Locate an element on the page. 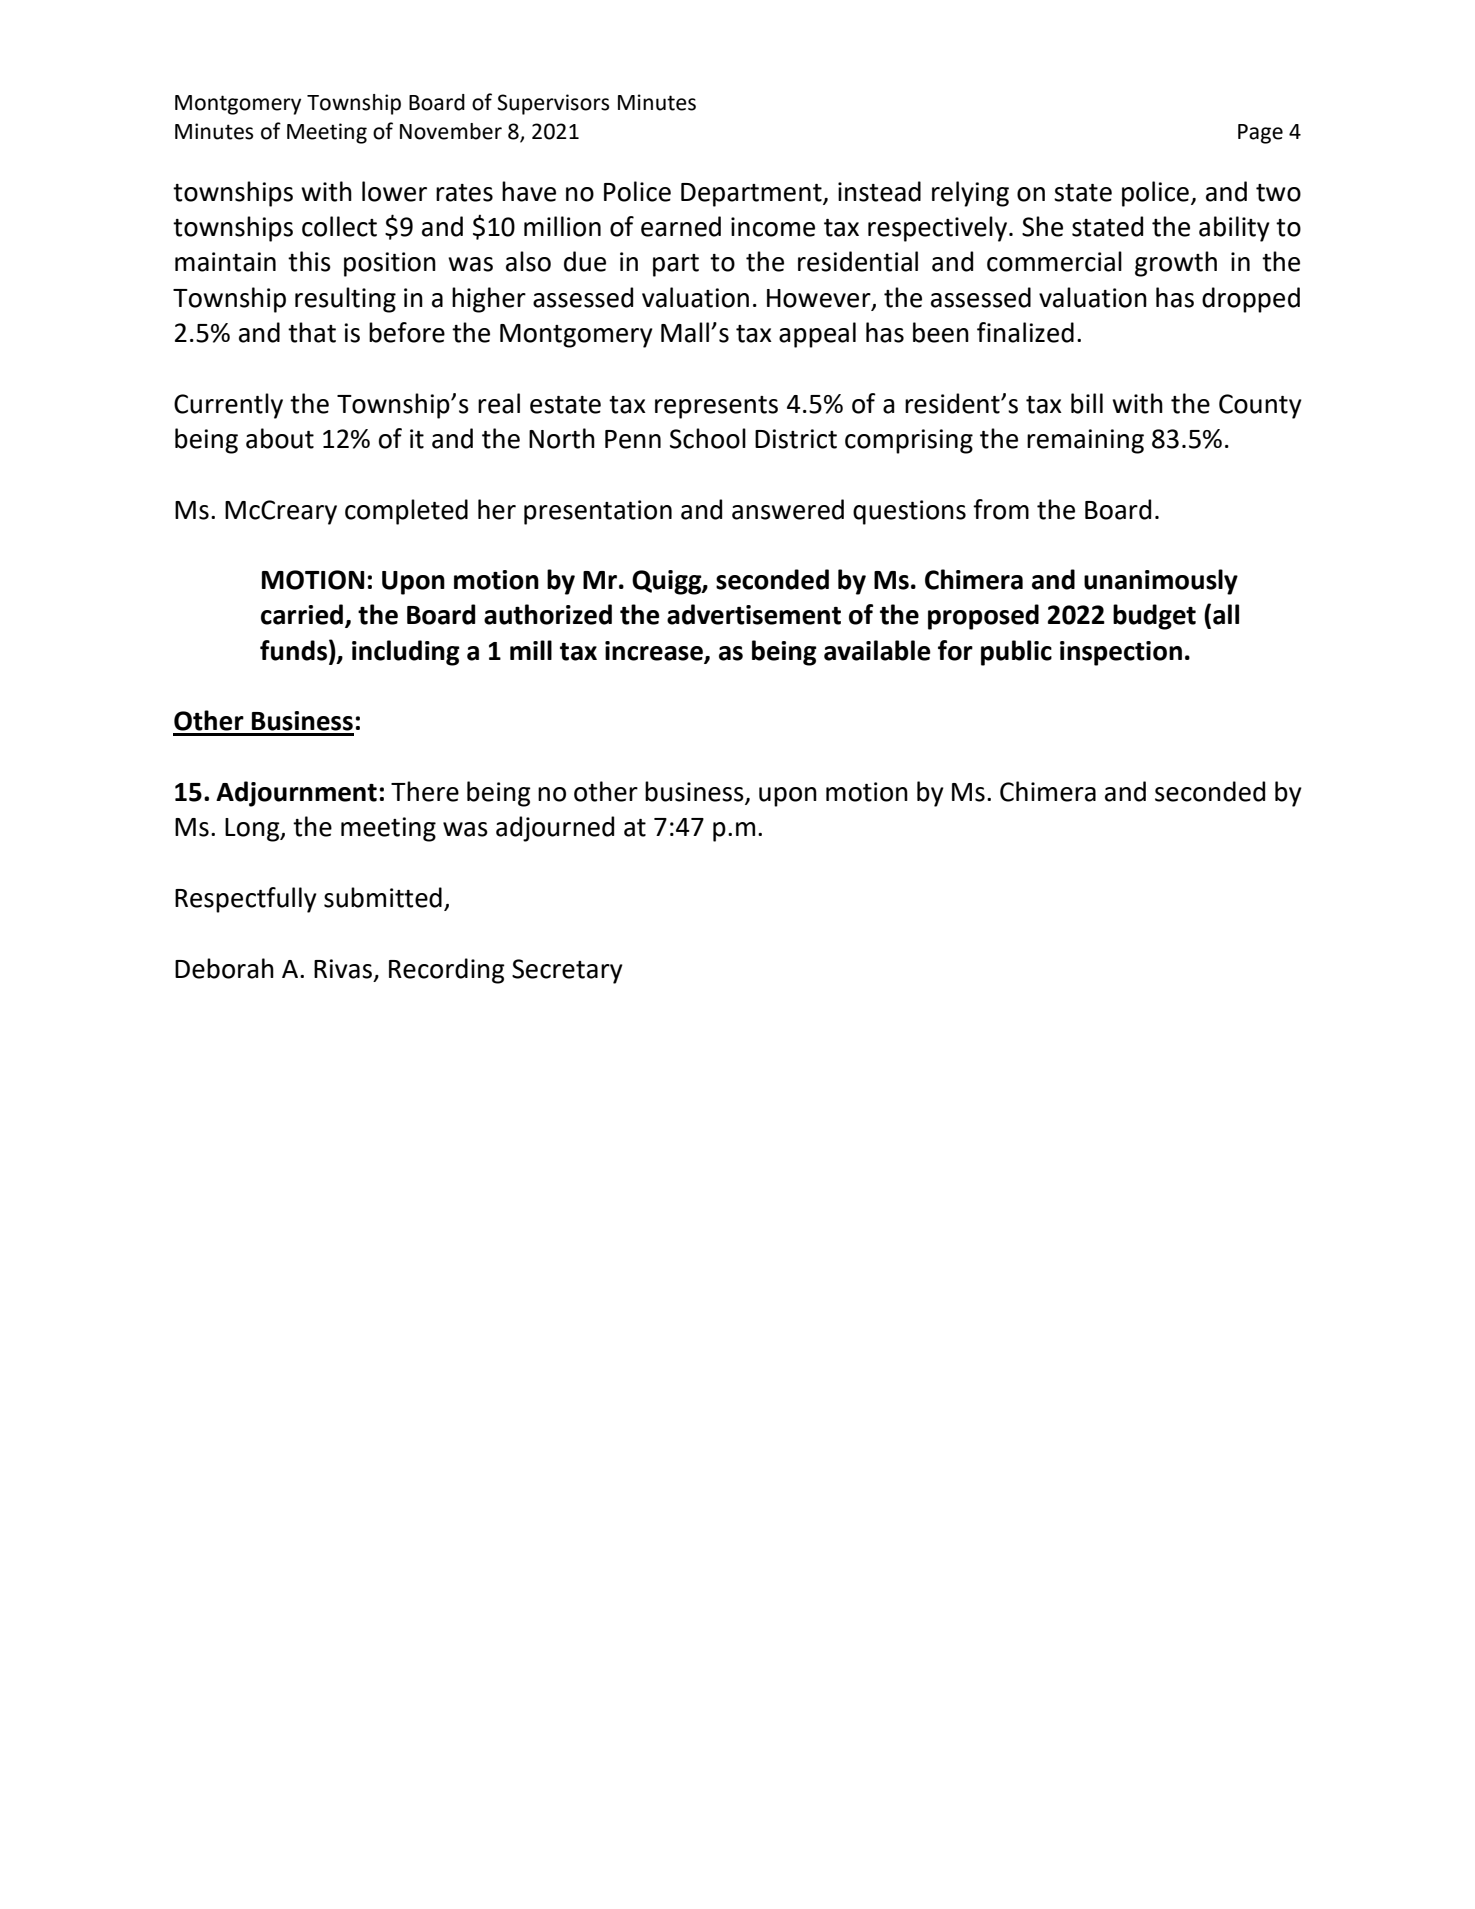 This page has width=1475, height=1909. instead is located at coordinates (879, 191).
